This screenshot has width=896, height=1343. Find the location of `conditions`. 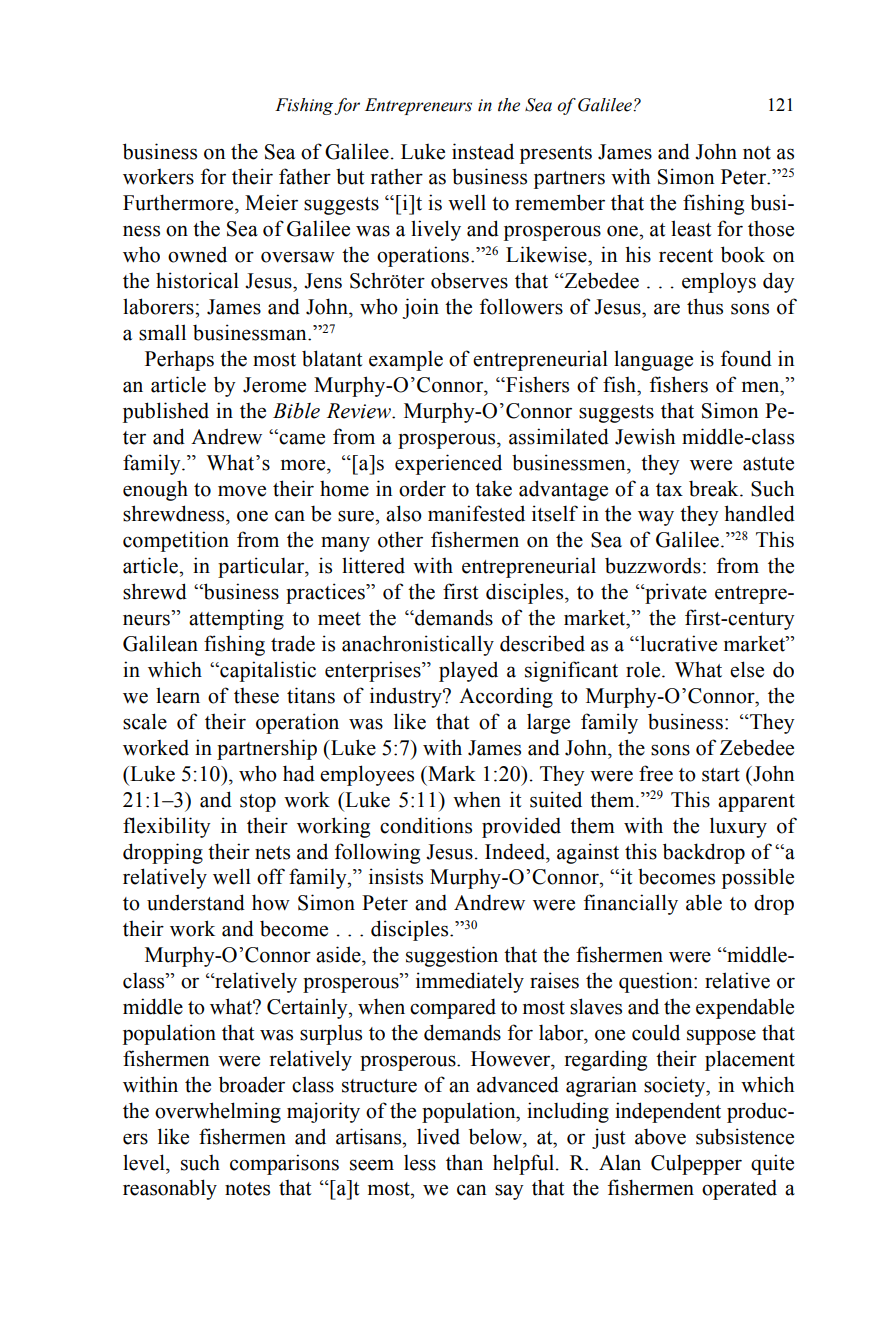

conditions is located at coordinates (426, 825).
